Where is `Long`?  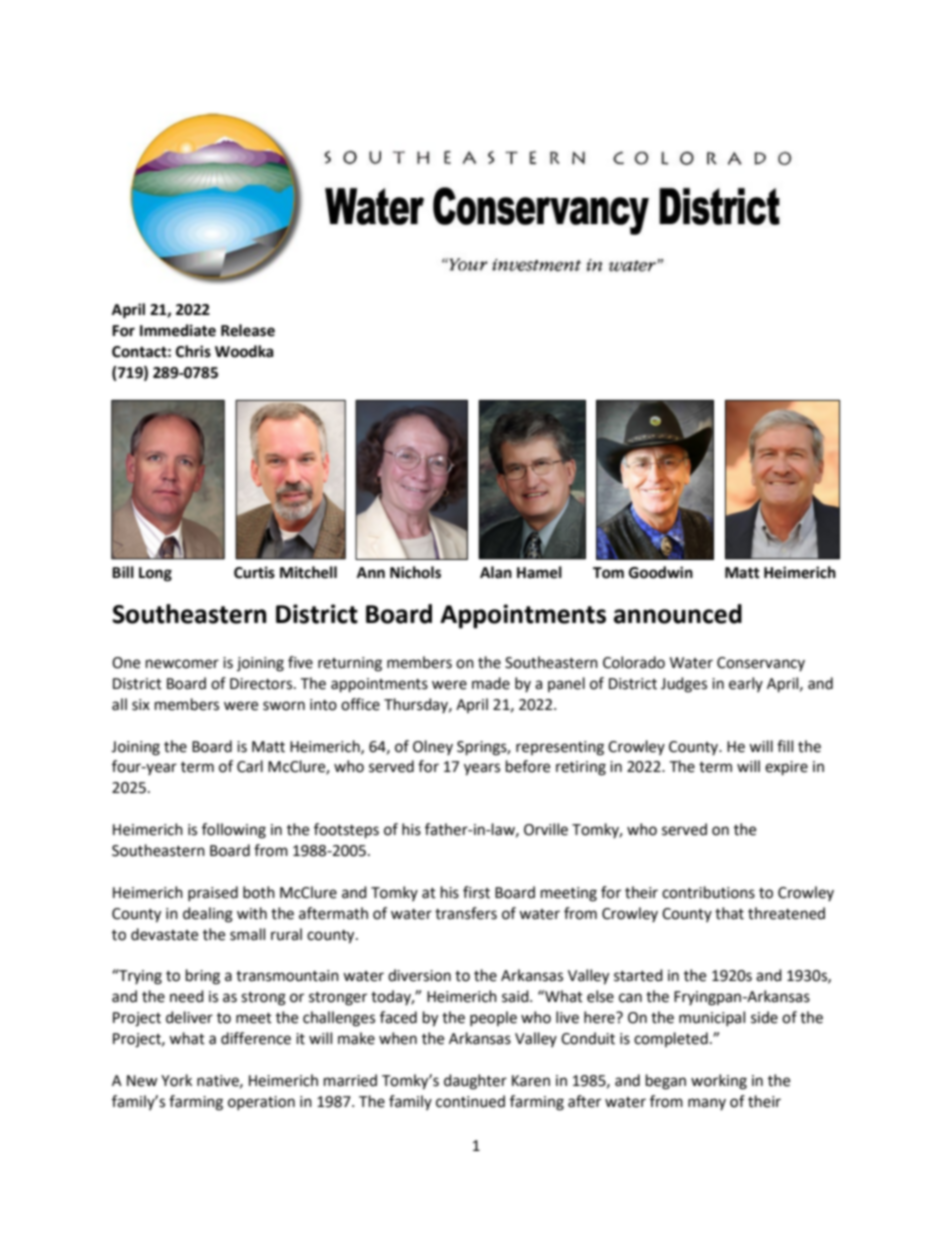 Long is located at coordinates (155, 574).
